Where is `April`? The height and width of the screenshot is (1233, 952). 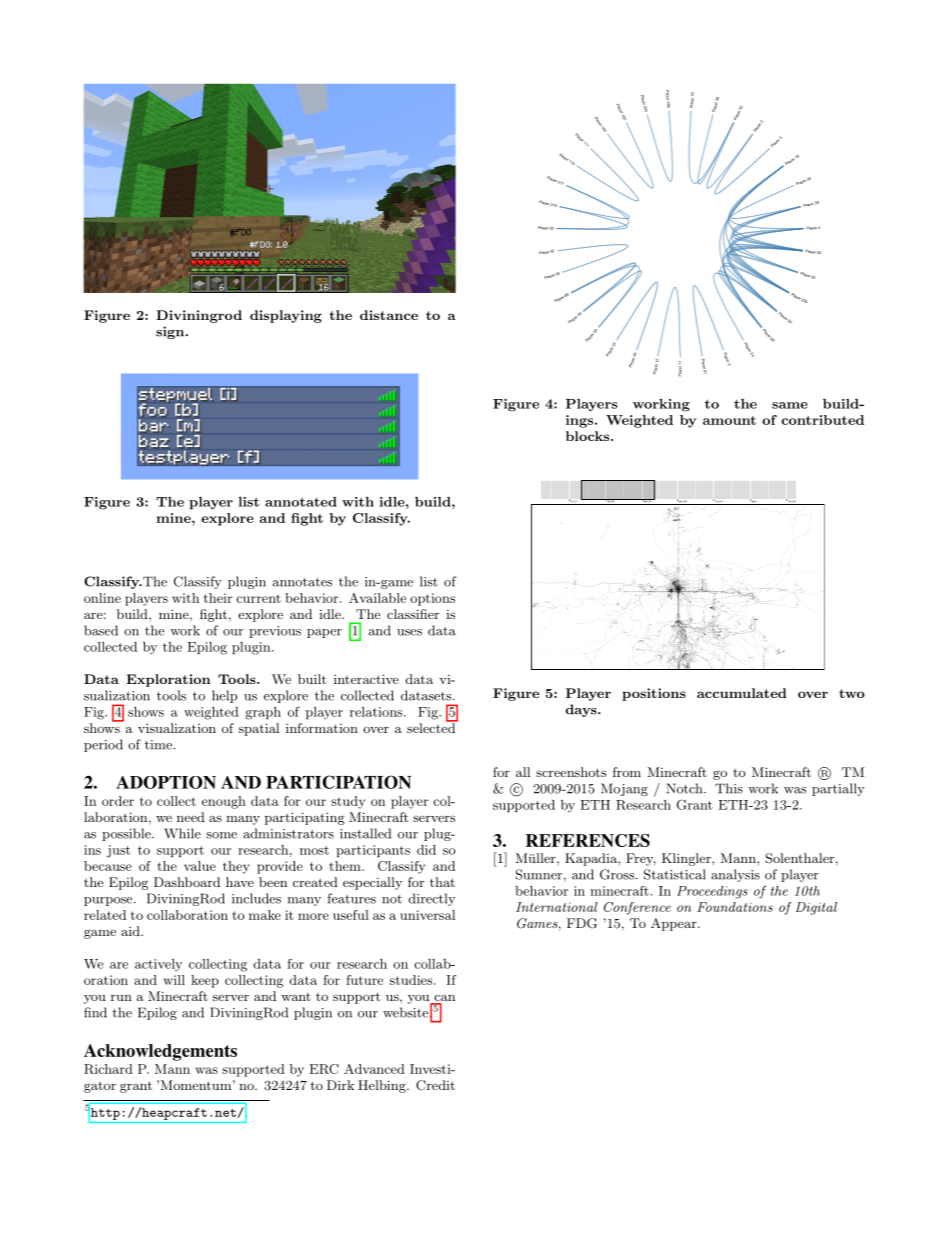
April is located at coordinates (754, 502).
